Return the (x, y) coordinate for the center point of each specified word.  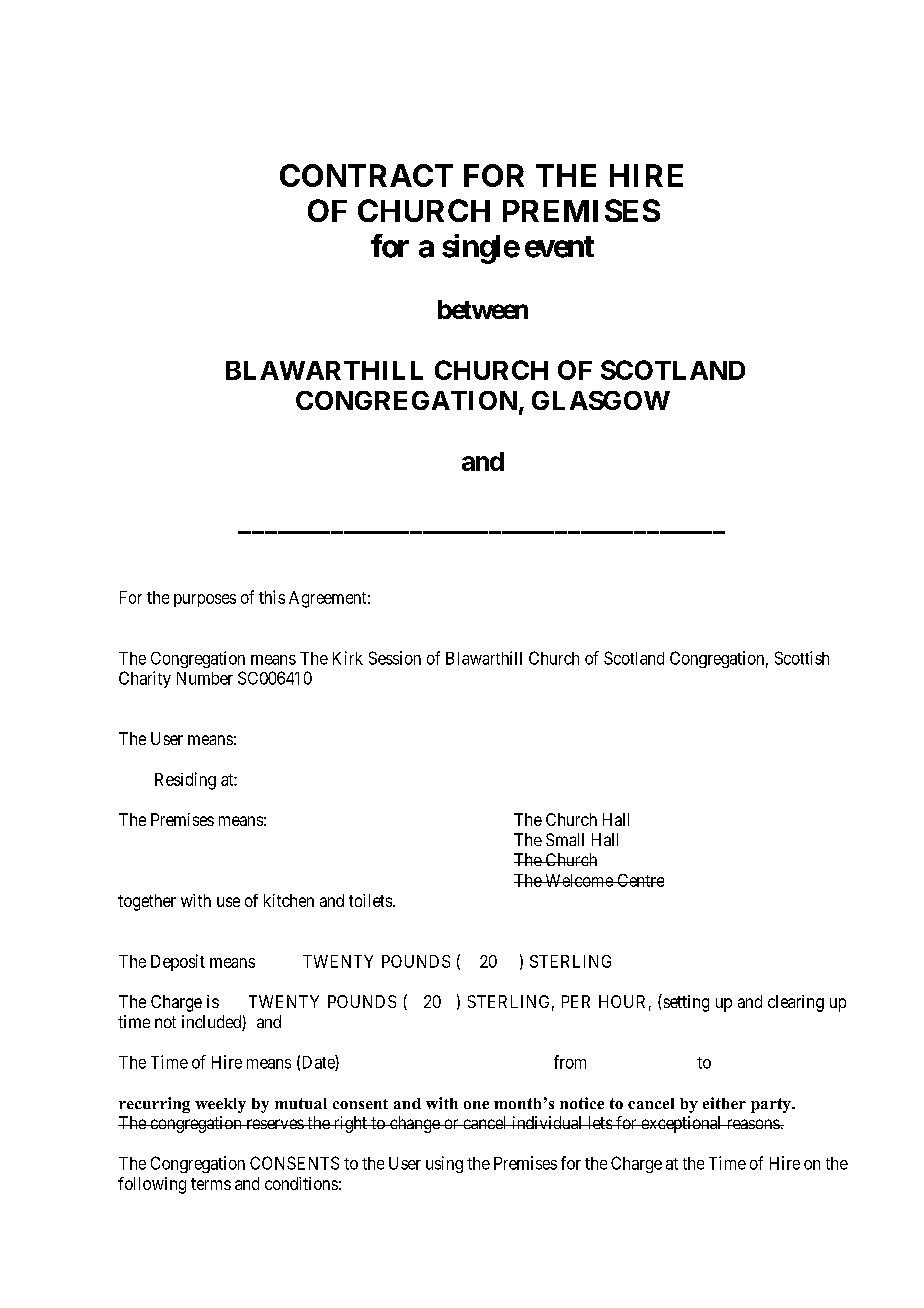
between (483, 309)
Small (565, 839)
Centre (639, 880)
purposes (205, 600)
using (444, 1164)
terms (211, 1184)
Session (395, 658)
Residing (185, 781)
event (559, 247)
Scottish (802, 658)
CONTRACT (366, 175)
